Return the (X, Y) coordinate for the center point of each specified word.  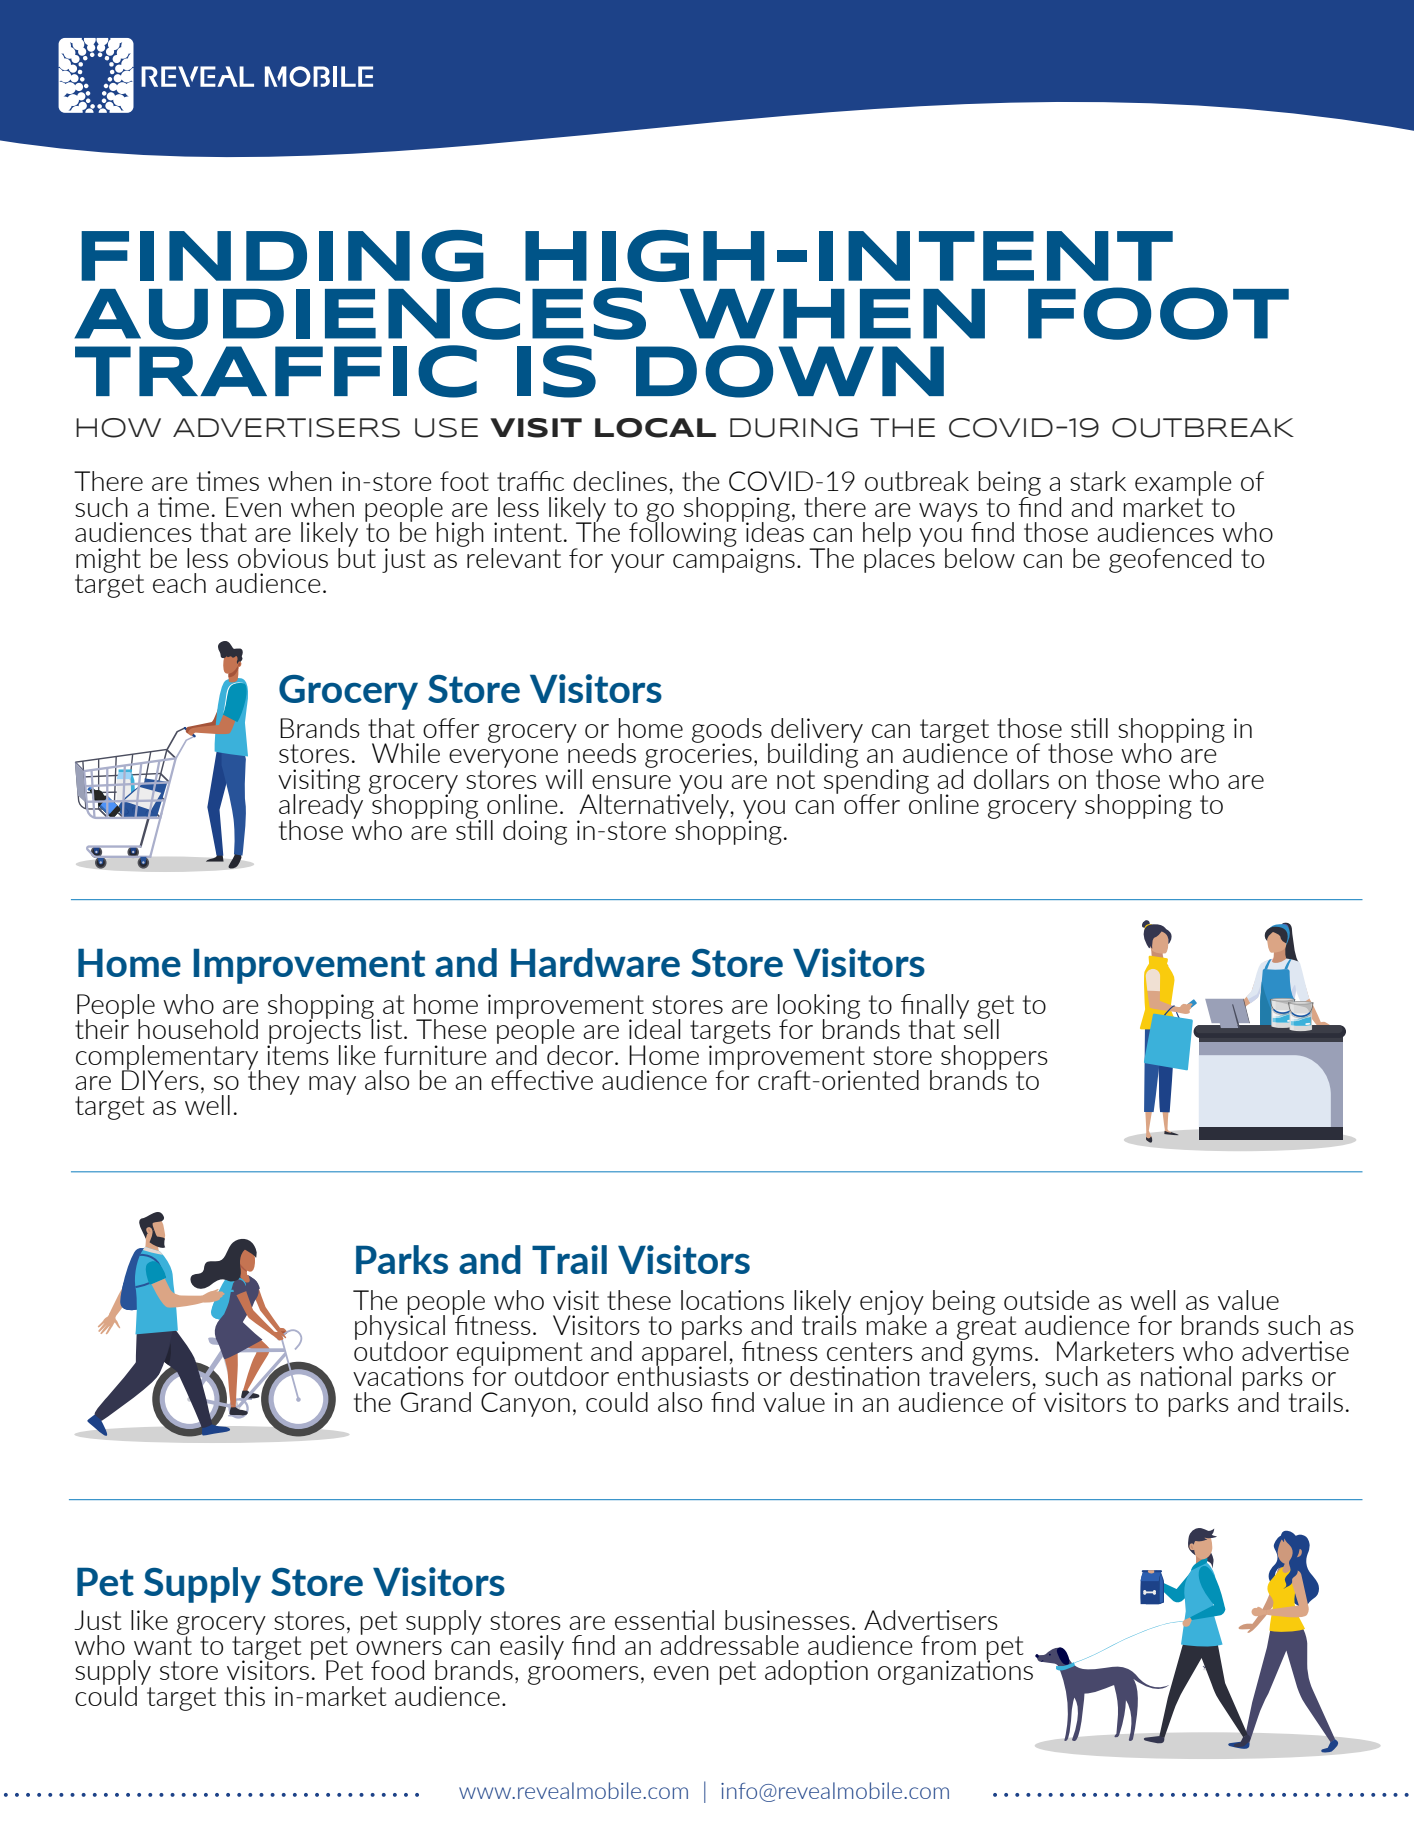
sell (981, 1027)
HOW (118, 428)
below (980, 558)
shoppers (994, 1058)
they (274, 1081)
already (321, 806)
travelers (979, 1374)
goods (727, 731)
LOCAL (655, 428)
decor (581, 1055)
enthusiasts (683, 1374)
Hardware (595, 962)
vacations (408, 1376)
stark (1098, 481)
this (244, 1696)
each (179, 583)
